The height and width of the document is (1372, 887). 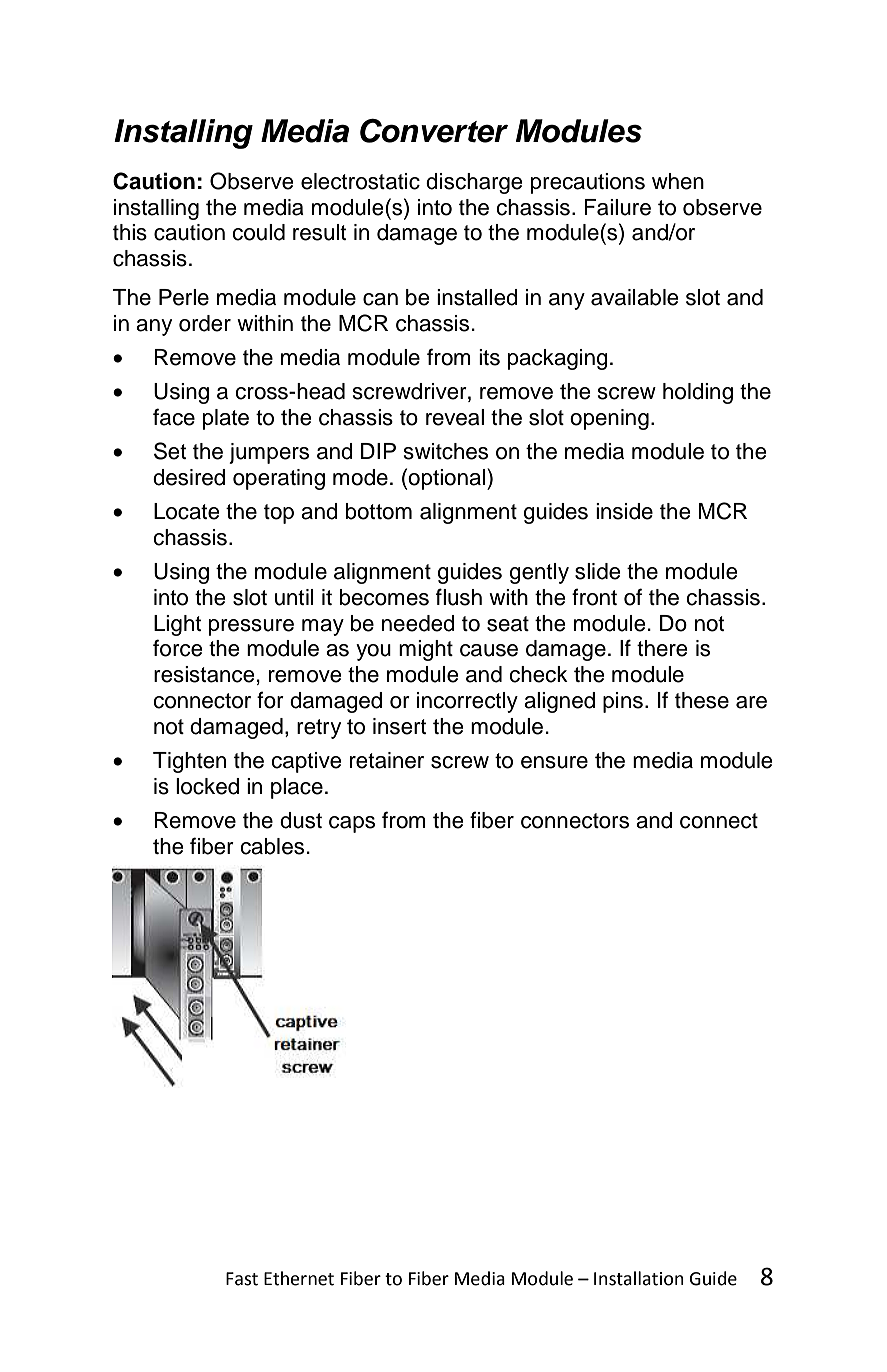 What do you see at coordinates (187, 511) in the document?
I see `Locate` at bounding box center [187, 511].
